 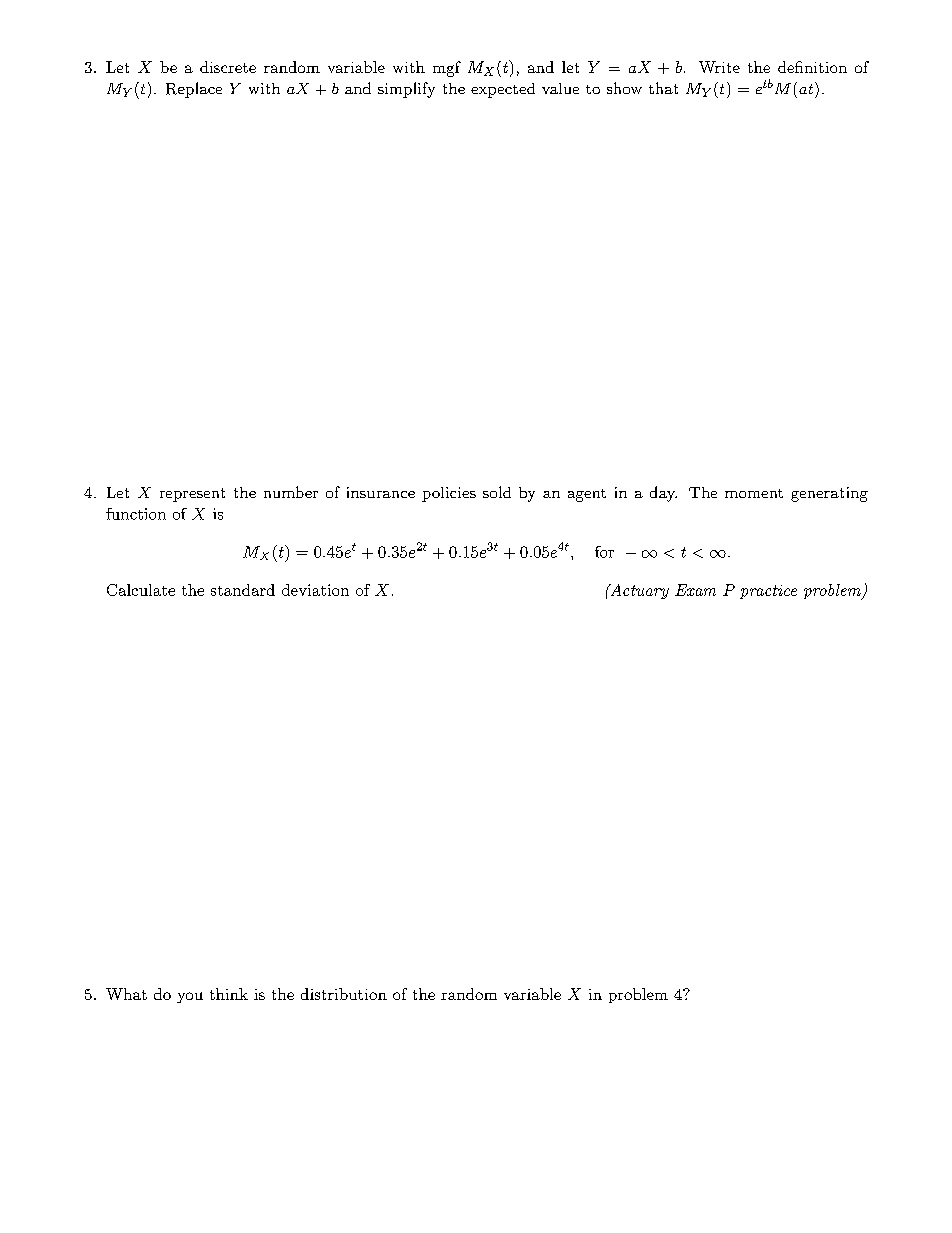 What do you see at coordinates (768, 592) in the screenshot?
I see `practice` at bounding box center [768, 592].
